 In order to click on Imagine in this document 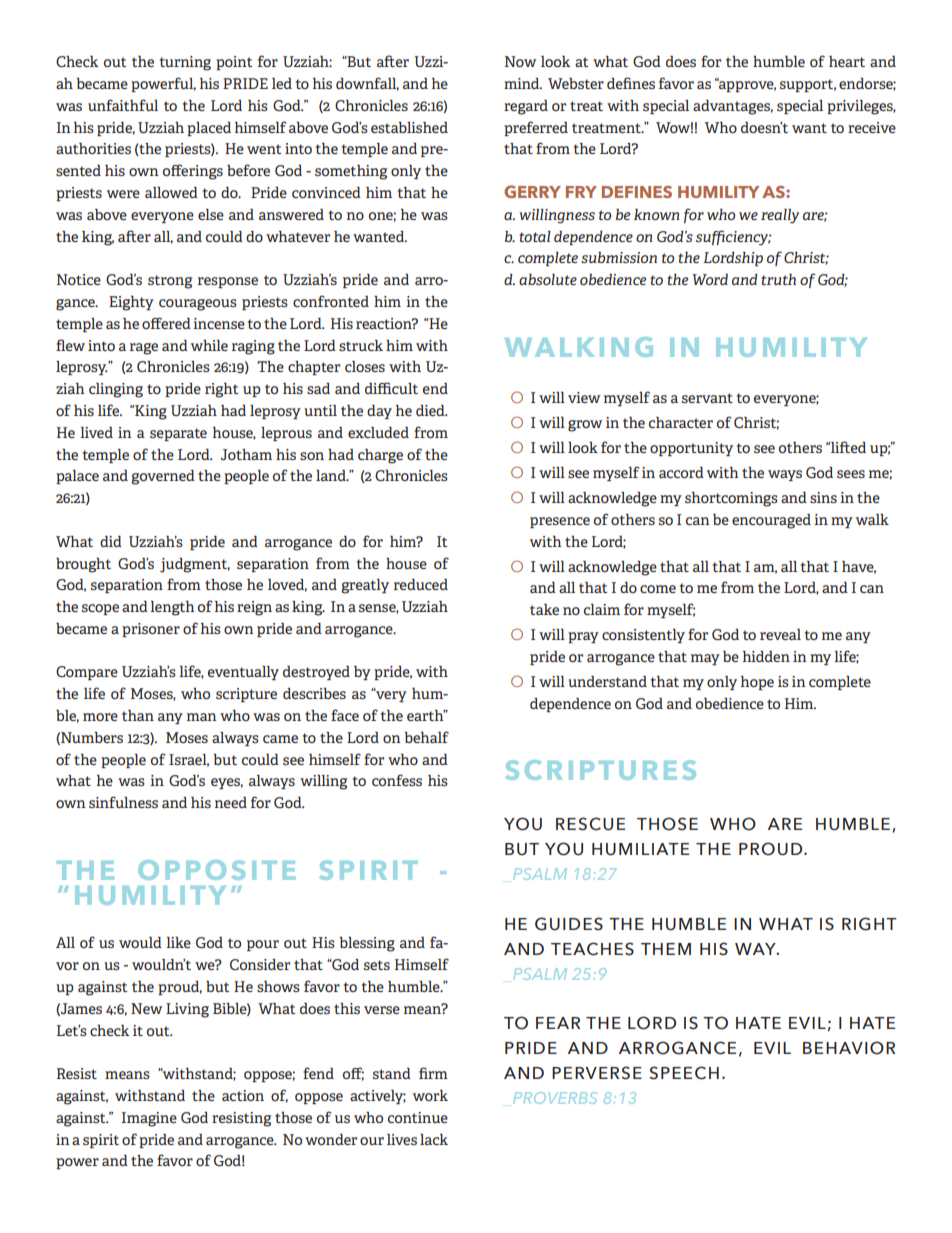, I will do `click(149, 1119)`.
